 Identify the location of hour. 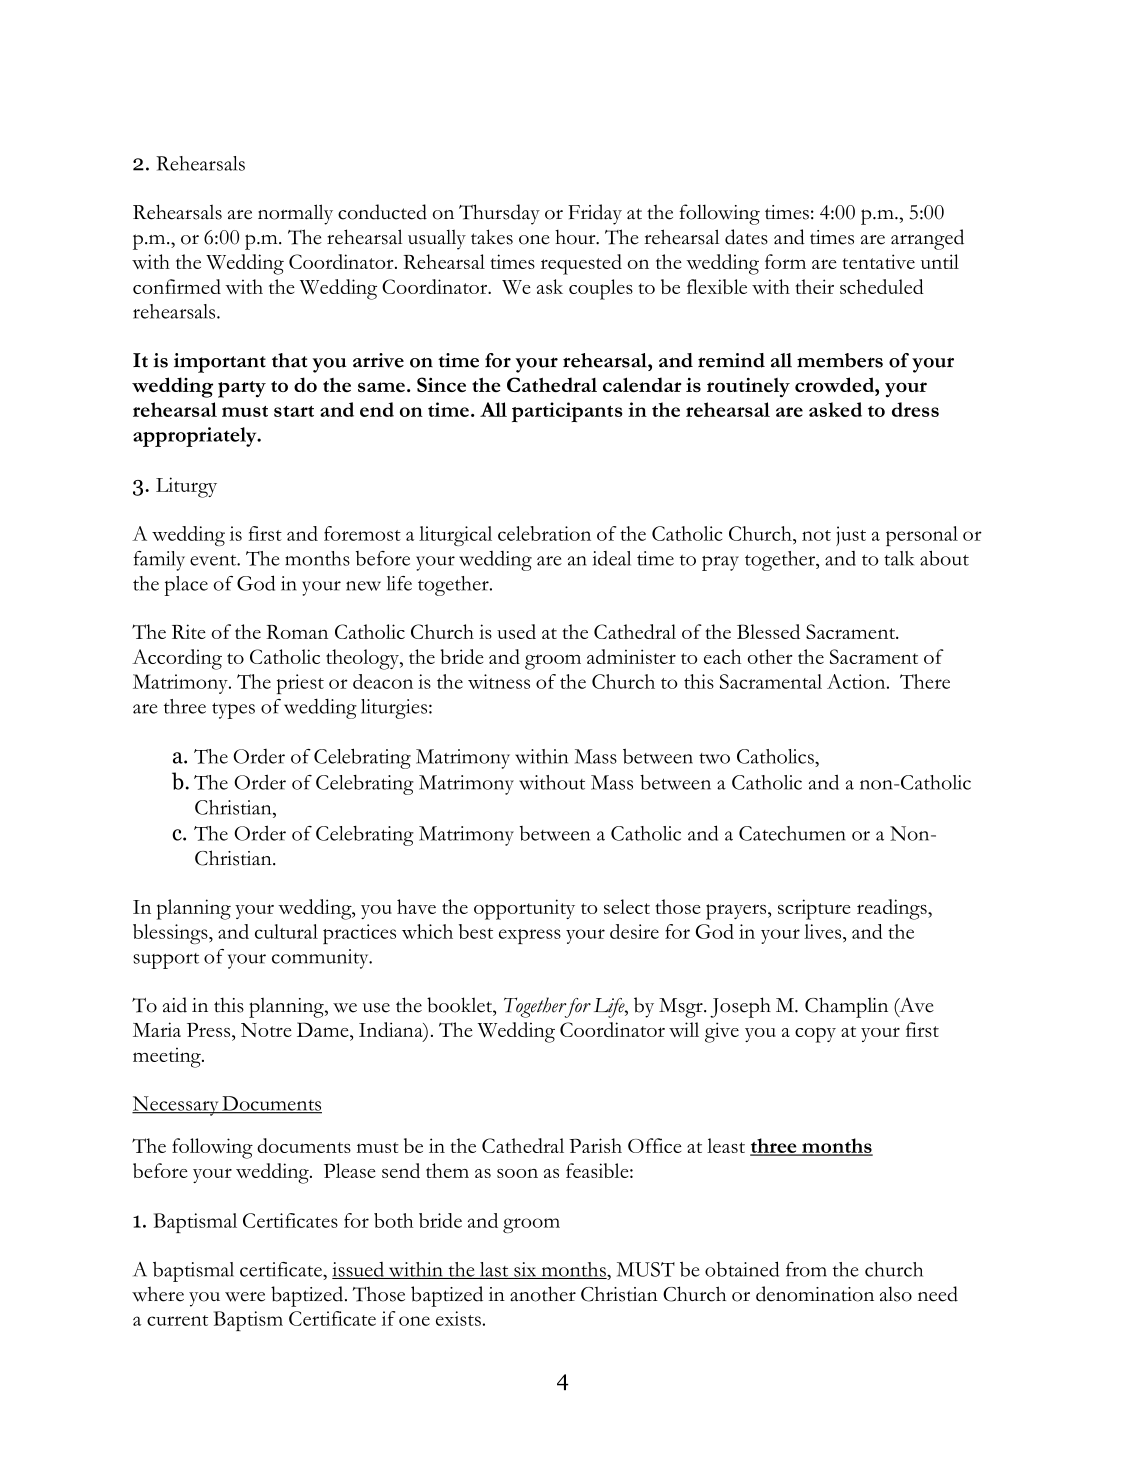
(576, 237).
